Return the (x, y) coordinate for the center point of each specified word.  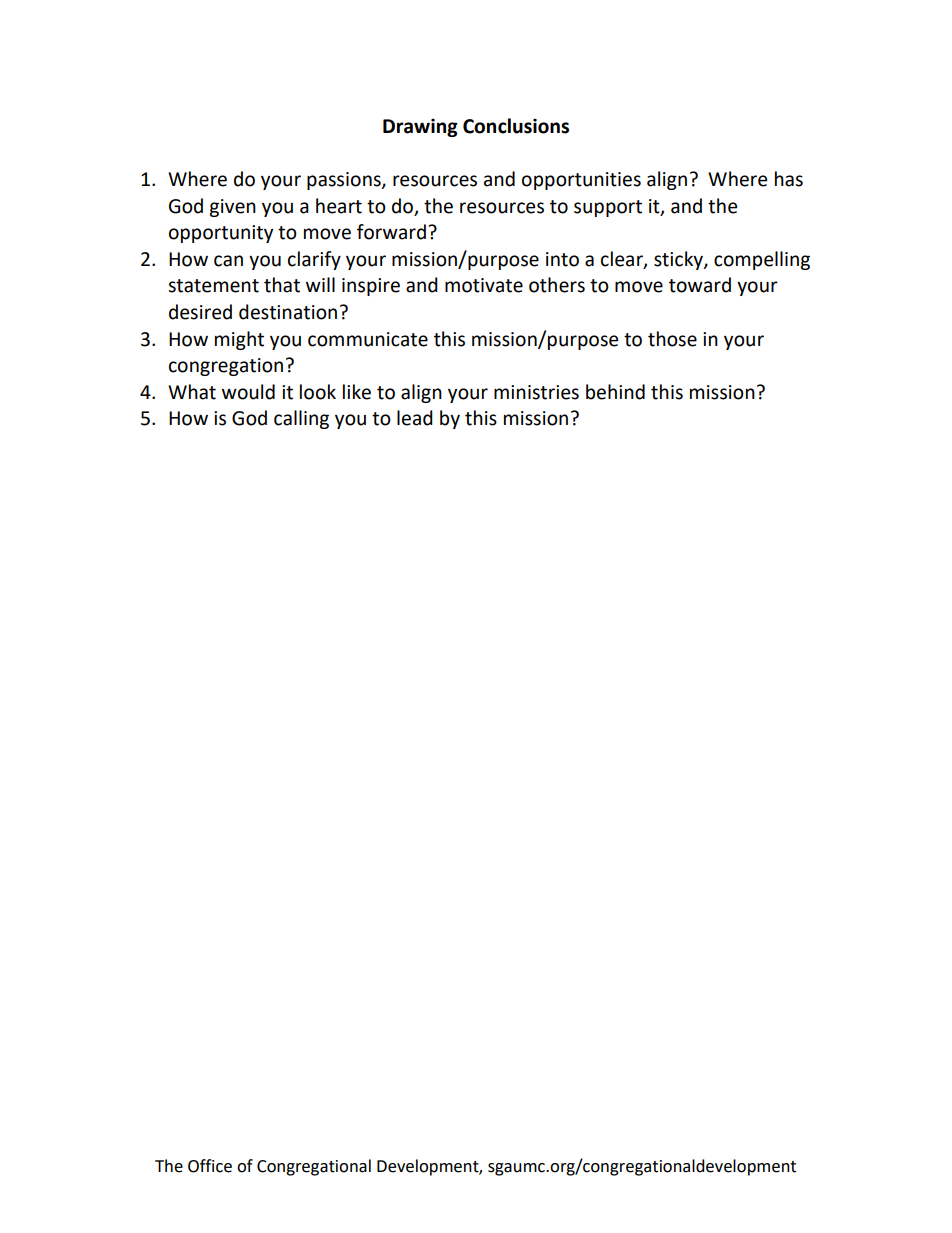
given (232, 208)
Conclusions (516, 126)
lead (415, 418)
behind (615, 392)
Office (210, 1166)
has (789, 179)
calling (301, 419)
